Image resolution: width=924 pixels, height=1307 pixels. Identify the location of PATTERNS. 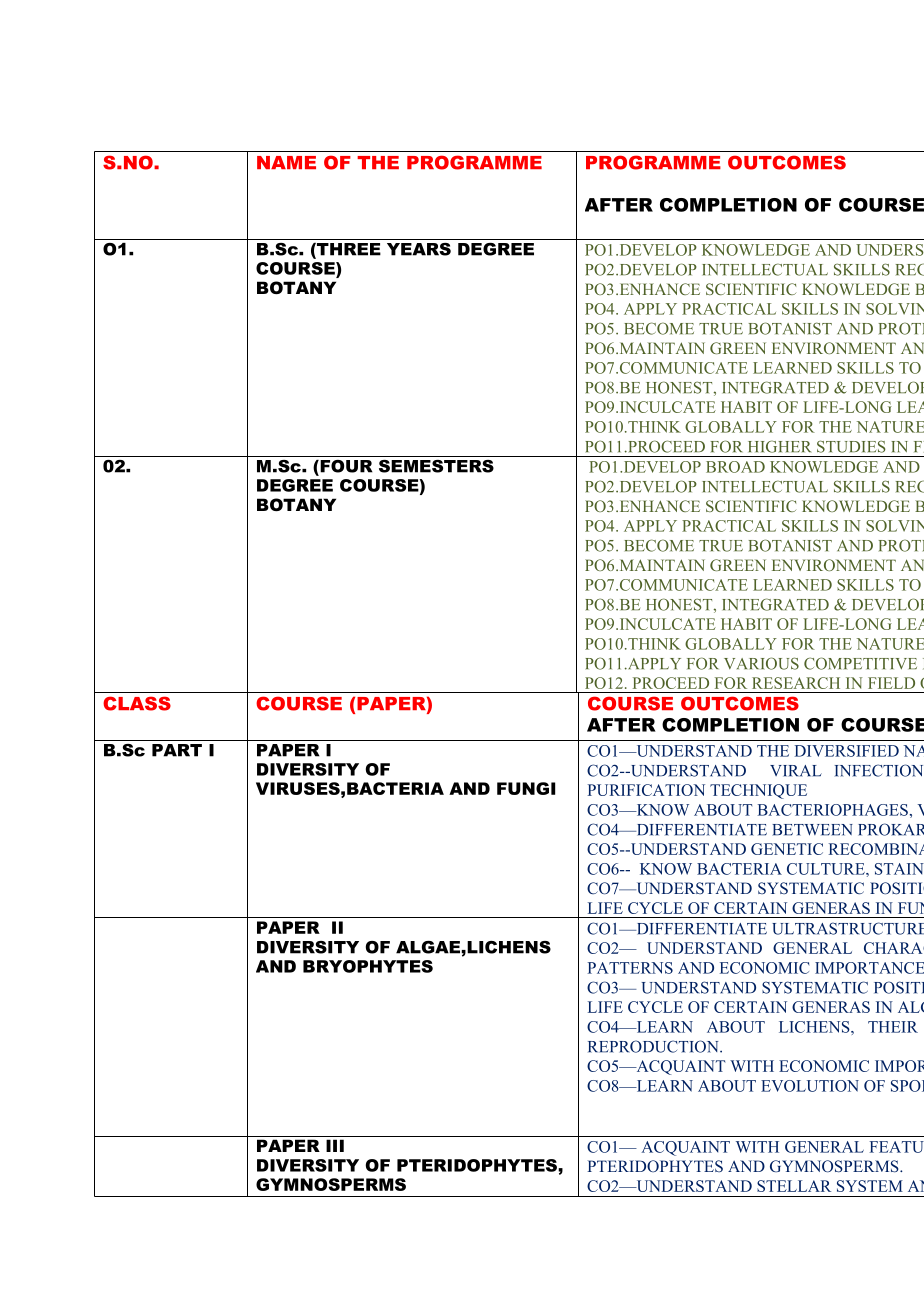
(630, 968).
